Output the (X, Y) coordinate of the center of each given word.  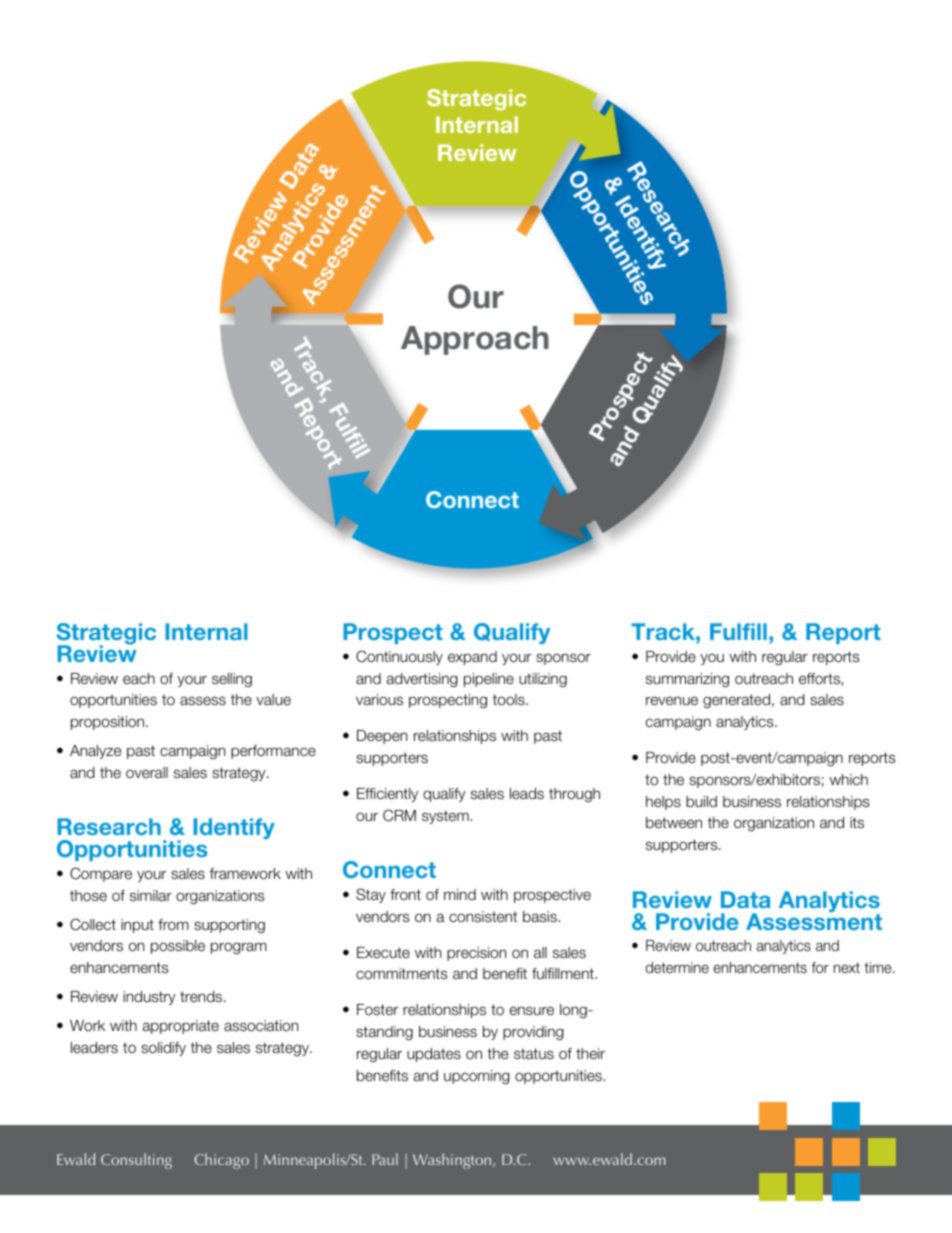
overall (147, 772)
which (848, 779)
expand (472, 658)
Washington (453, 1161)
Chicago (221, 1161)
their (590, 1053)
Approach (475, 340)
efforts (820, 679)
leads (527, 793)
